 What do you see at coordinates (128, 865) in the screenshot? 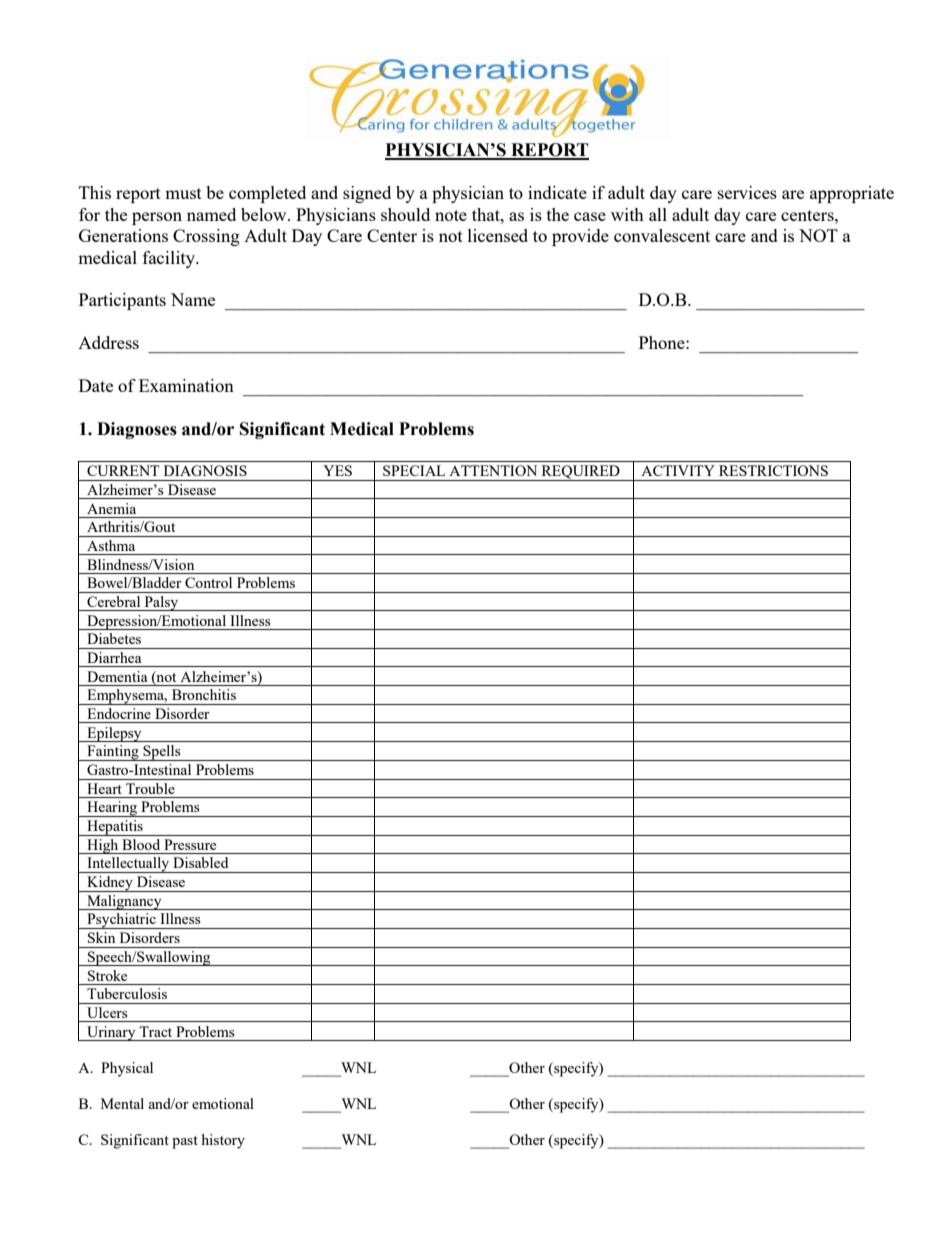
I see `Intellectually` at bounding box center [128, 865].
